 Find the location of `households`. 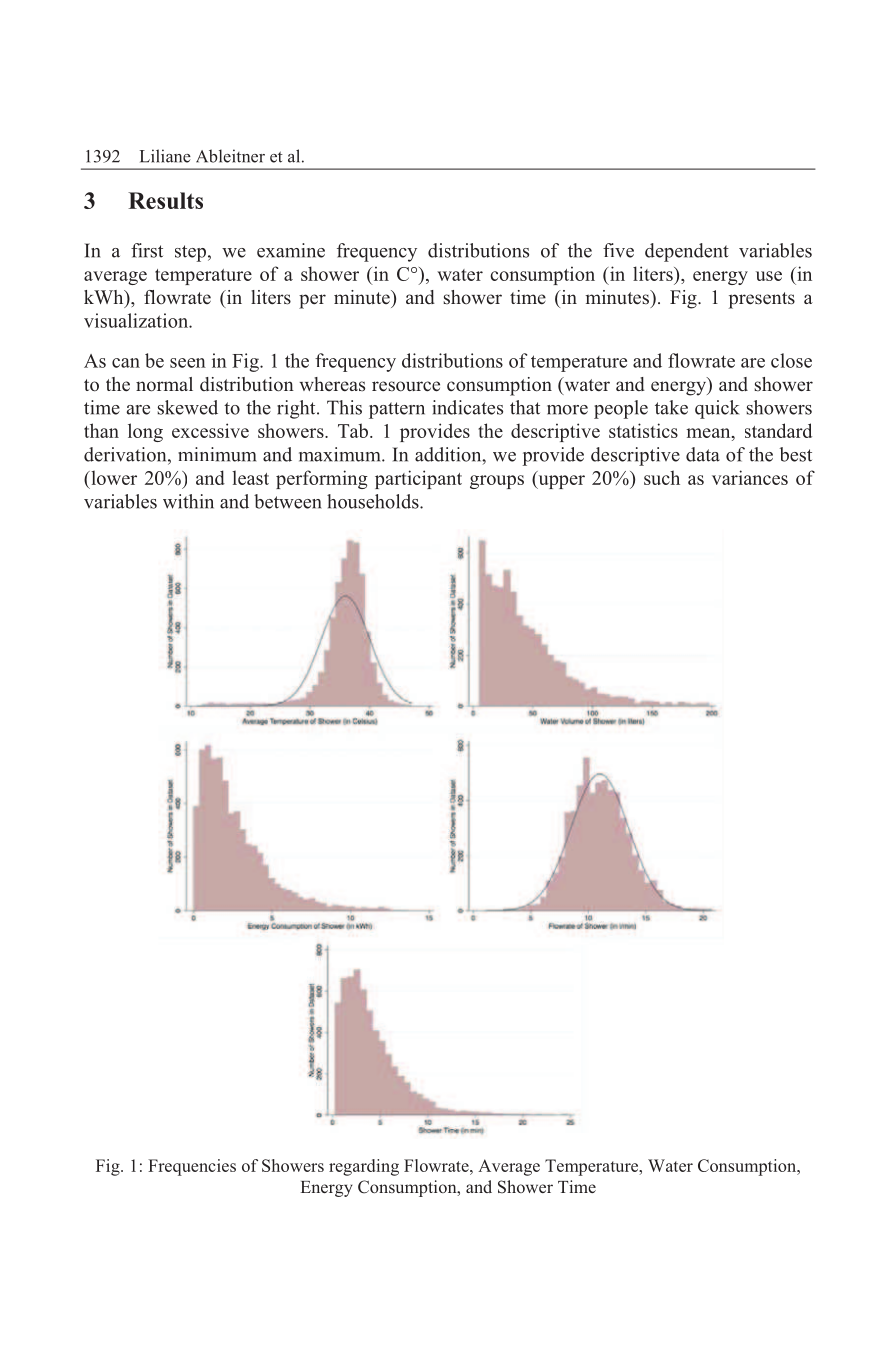

households is located at coordinates (374, 501).
